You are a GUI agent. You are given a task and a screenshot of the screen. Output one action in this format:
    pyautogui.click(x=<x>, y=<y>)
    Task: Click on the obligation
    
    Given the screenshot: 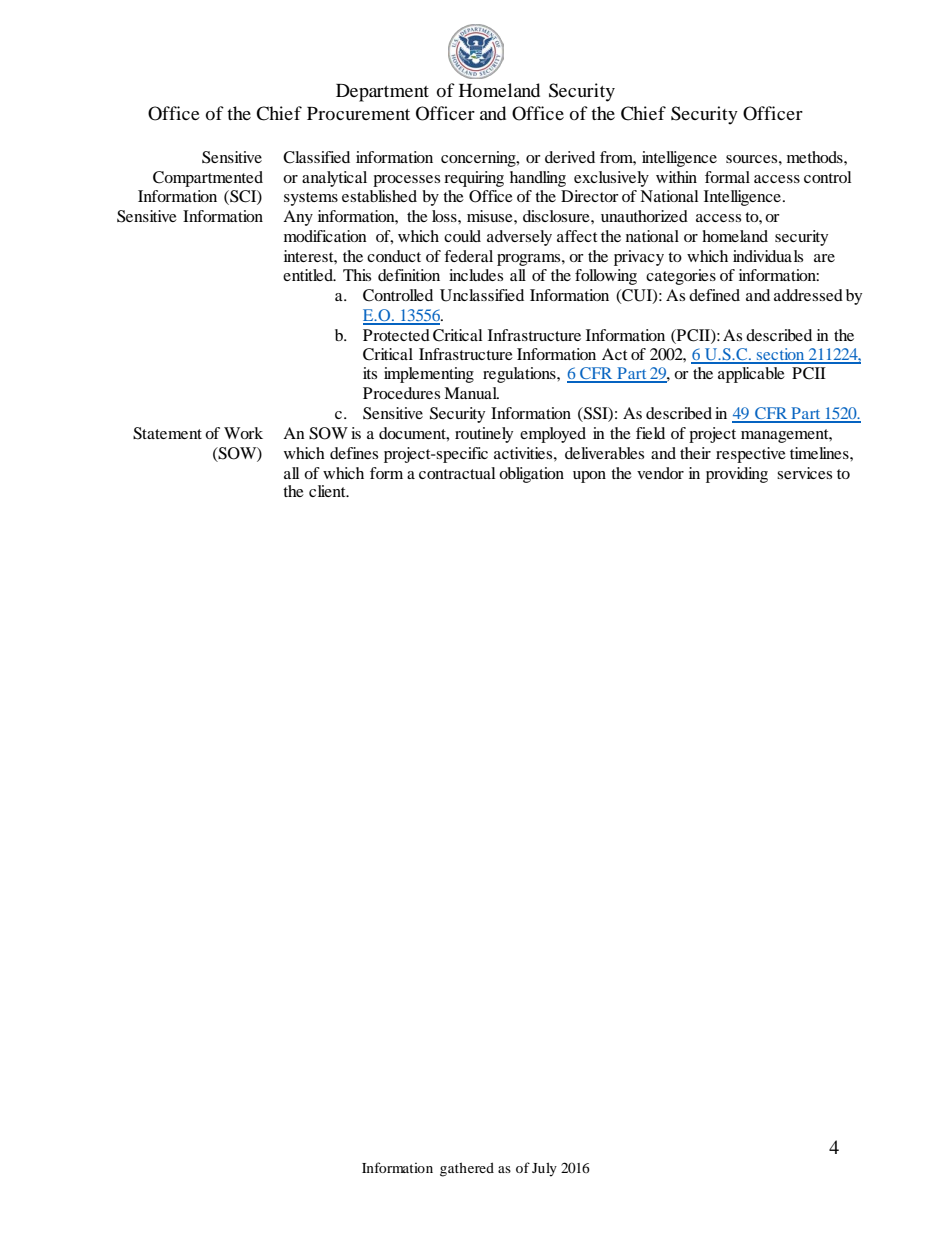 What is the action you would take?
    pyautogui.click(x=531, y=475)
